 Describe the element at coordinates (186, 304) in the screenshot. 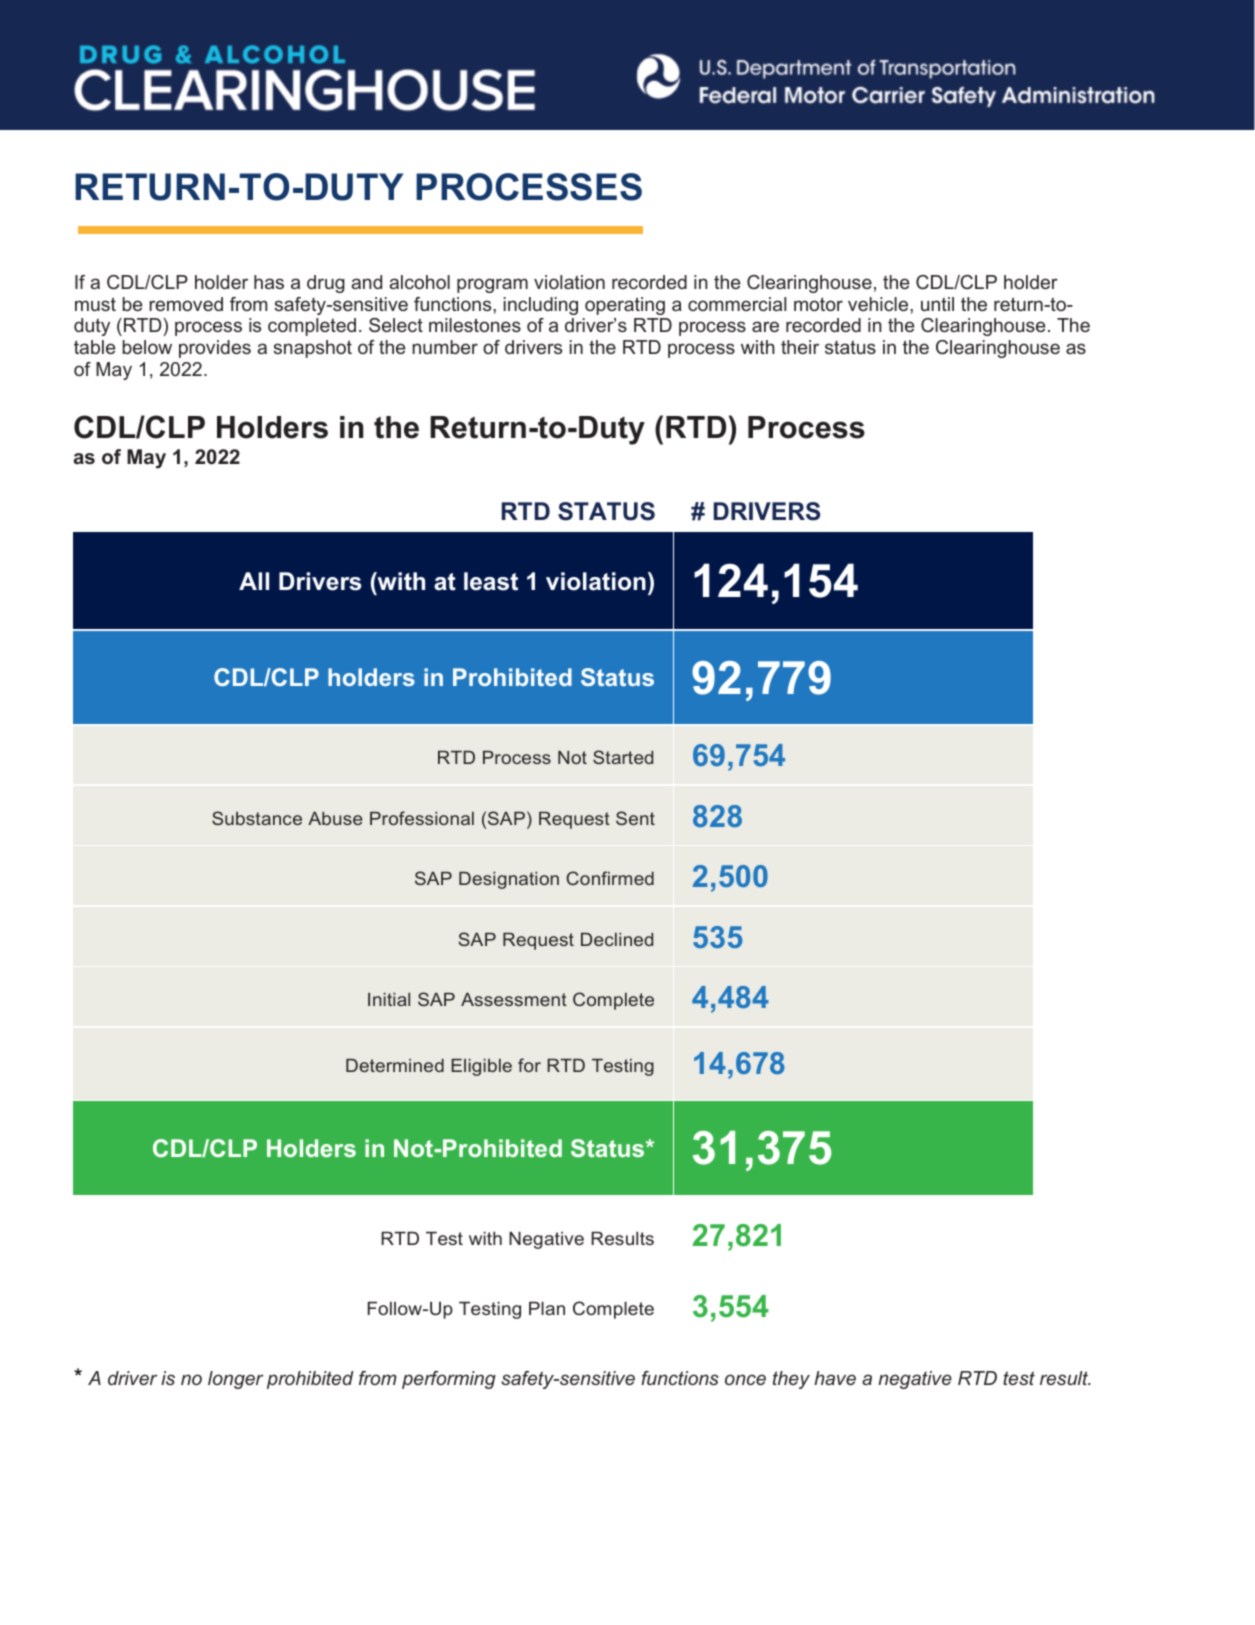

I see `removed` at that location.
